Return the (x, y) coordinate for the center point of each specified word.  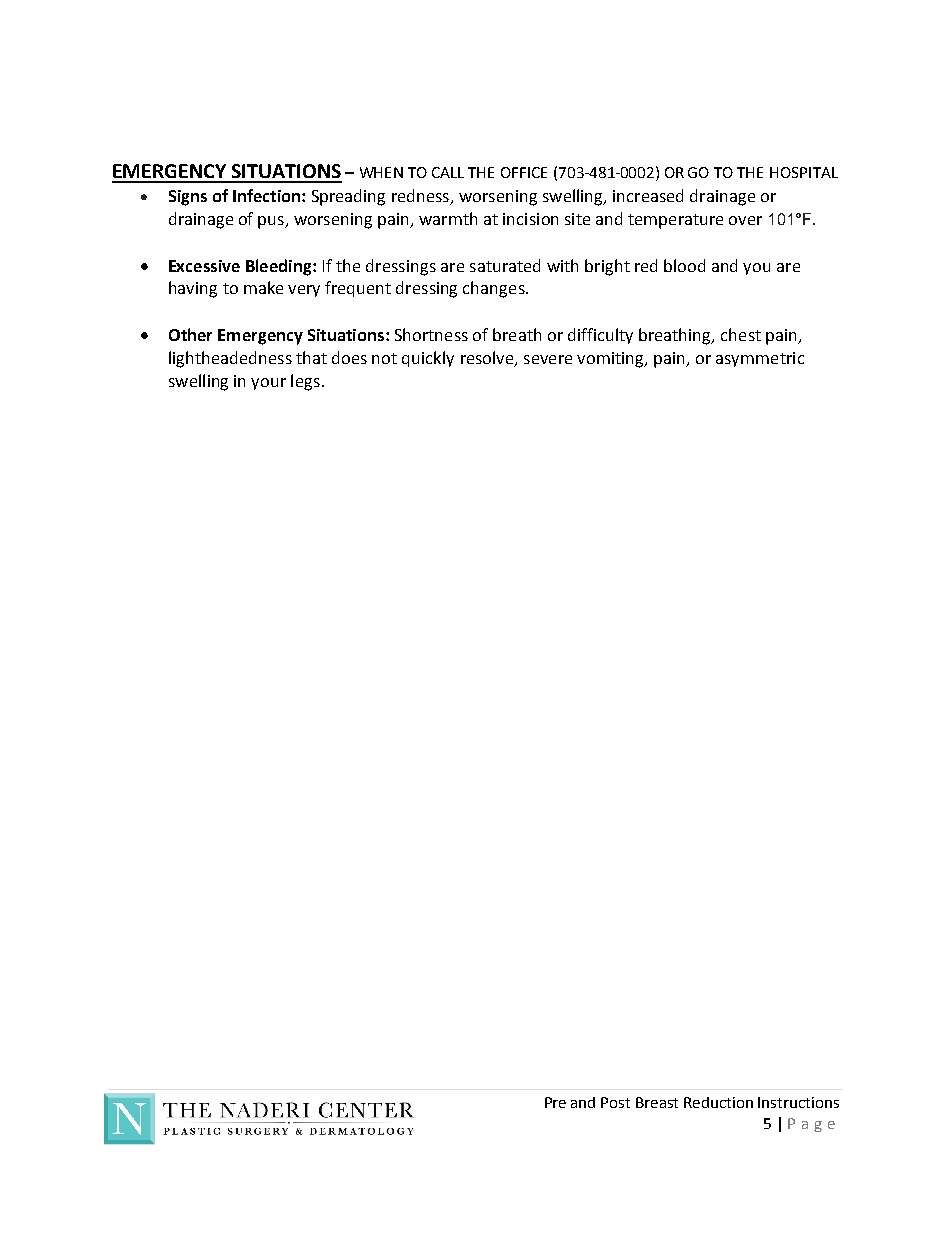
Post (615, 1102)
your (268, 384)
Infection (268, 195)
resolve (488, 359)
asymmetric (760, 359)
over (745, 220)
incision (530, 219)
